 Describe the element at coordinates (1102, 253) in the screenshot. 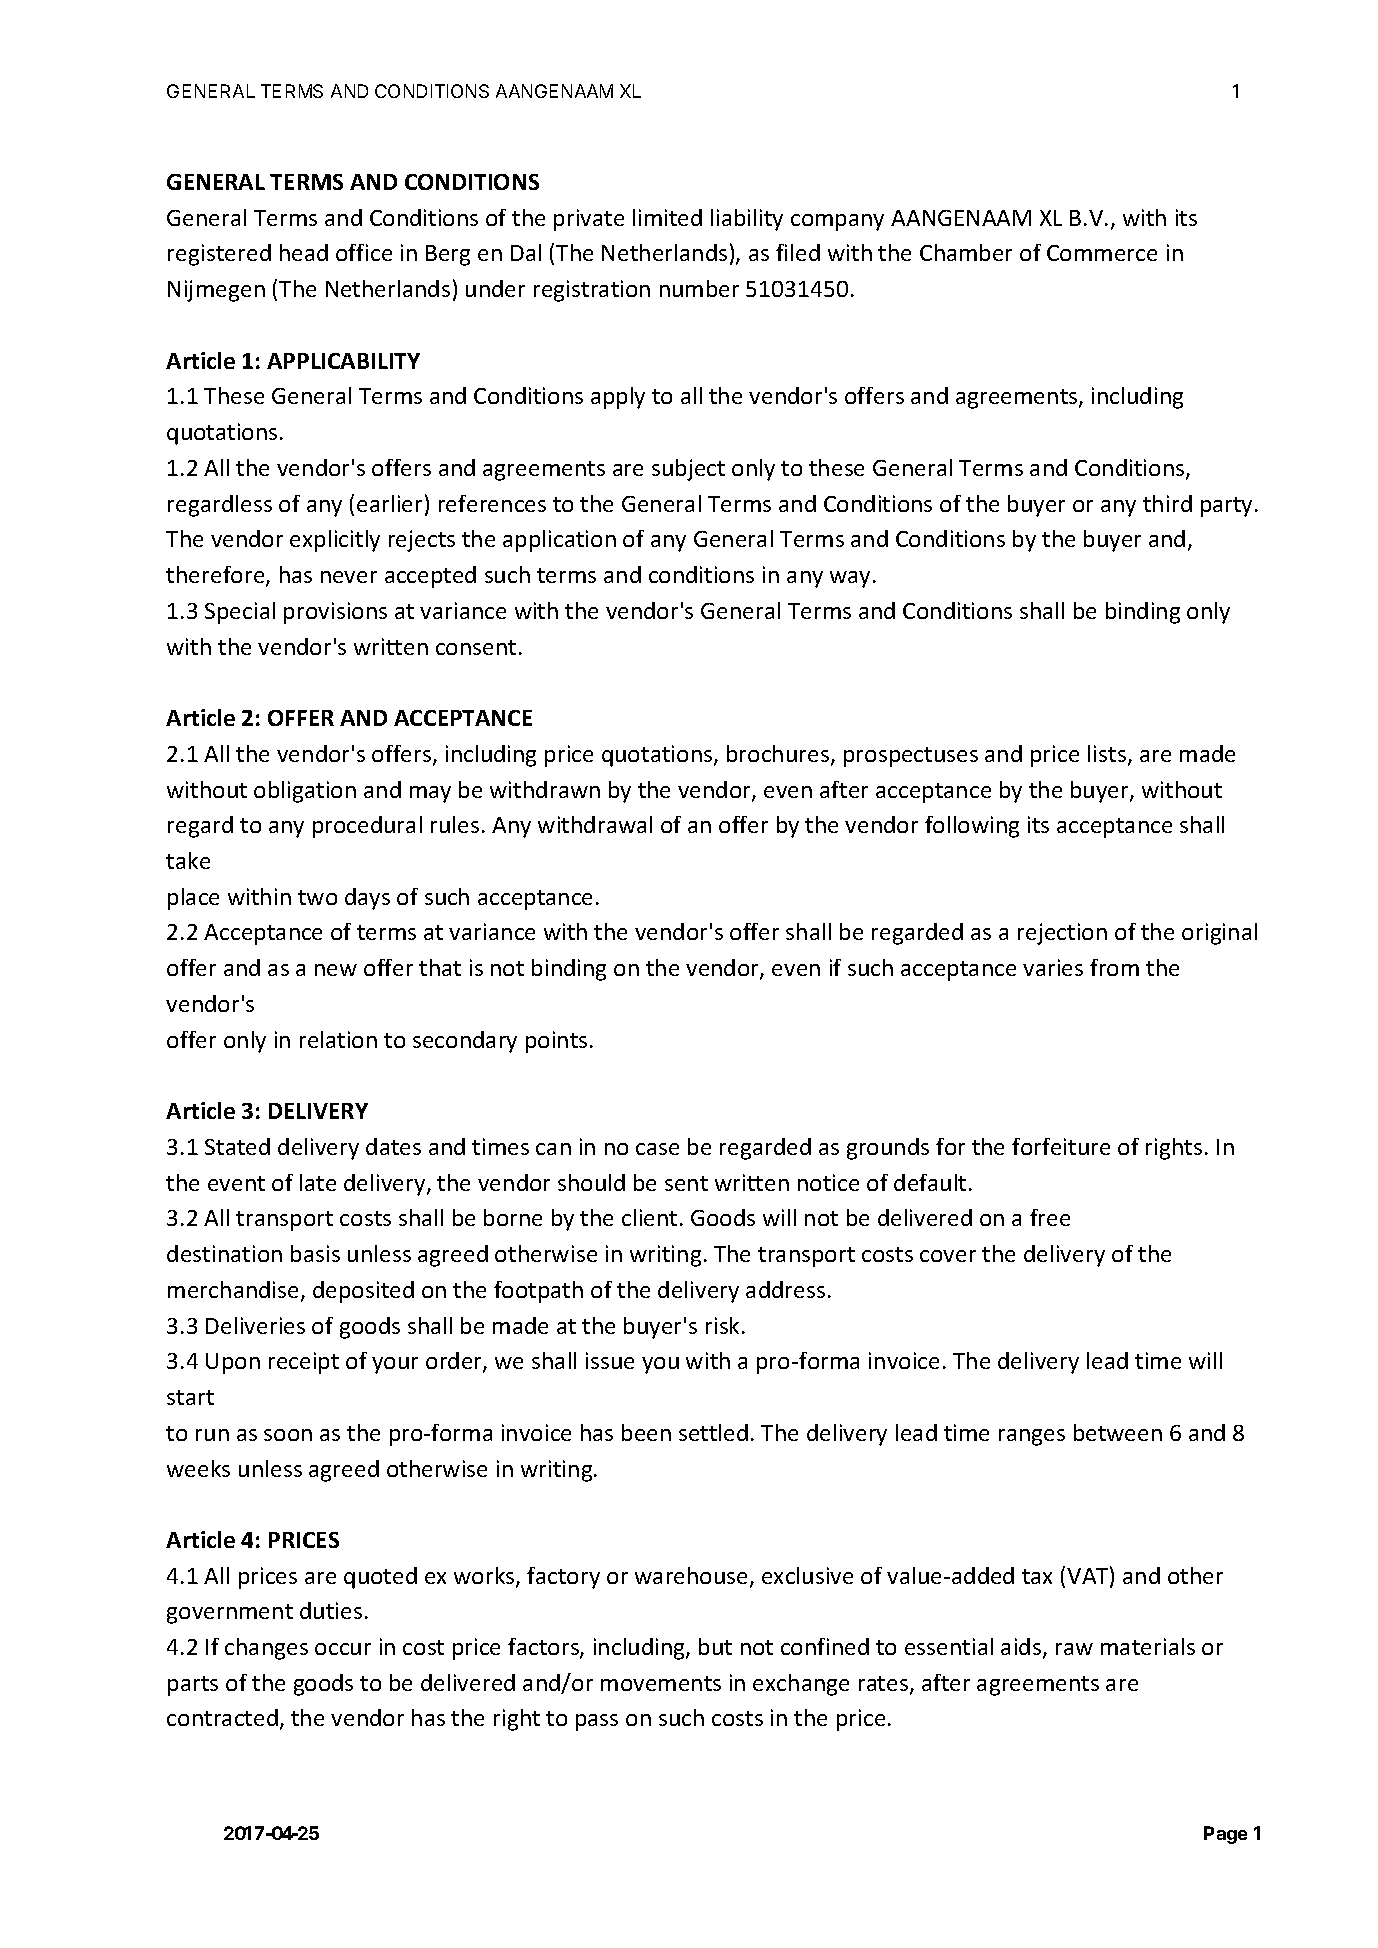

I see `Commerce` at that location.
